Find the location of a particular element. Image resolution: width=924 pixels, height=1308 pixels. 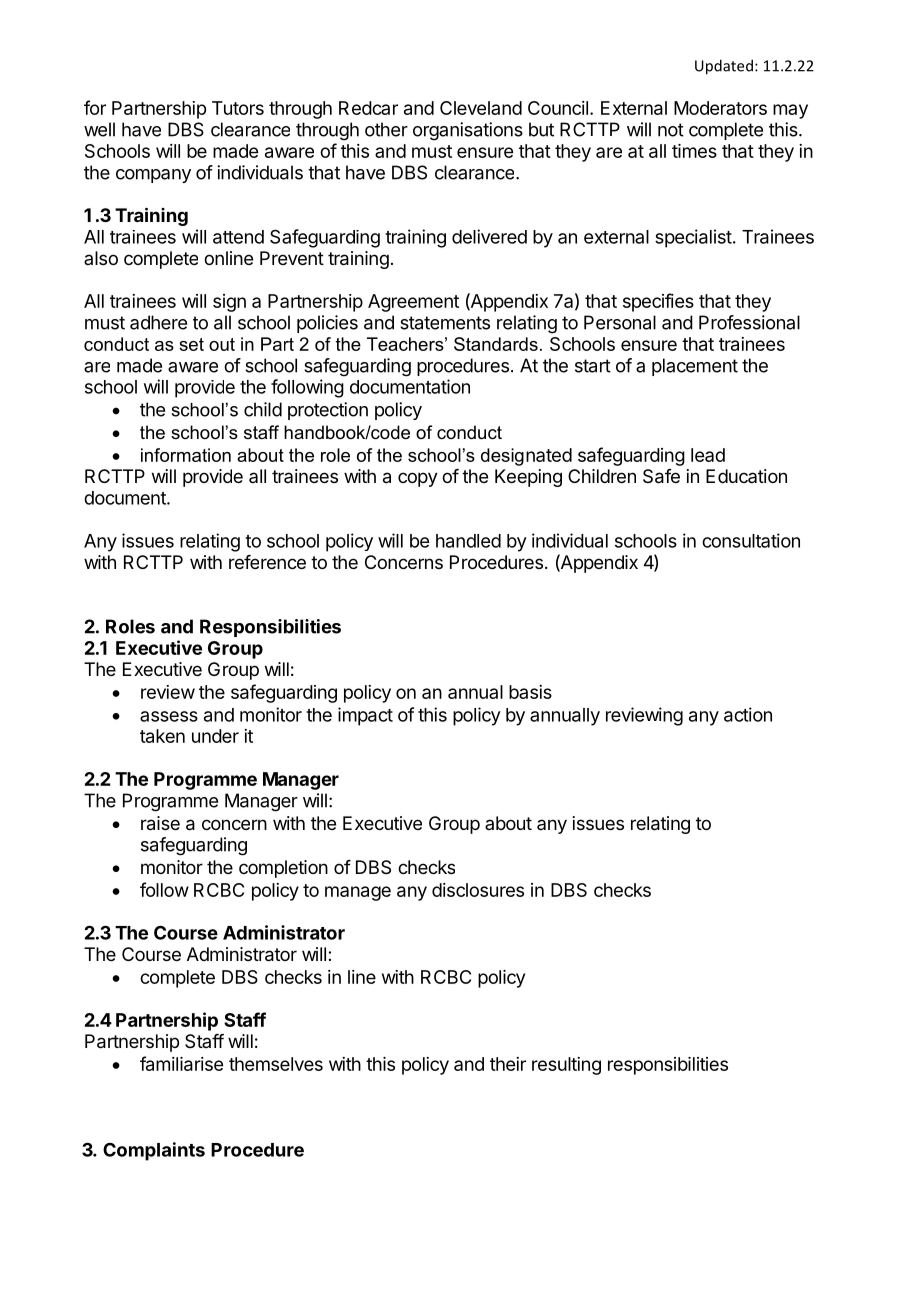

action is located at coordinates (748, 714).
